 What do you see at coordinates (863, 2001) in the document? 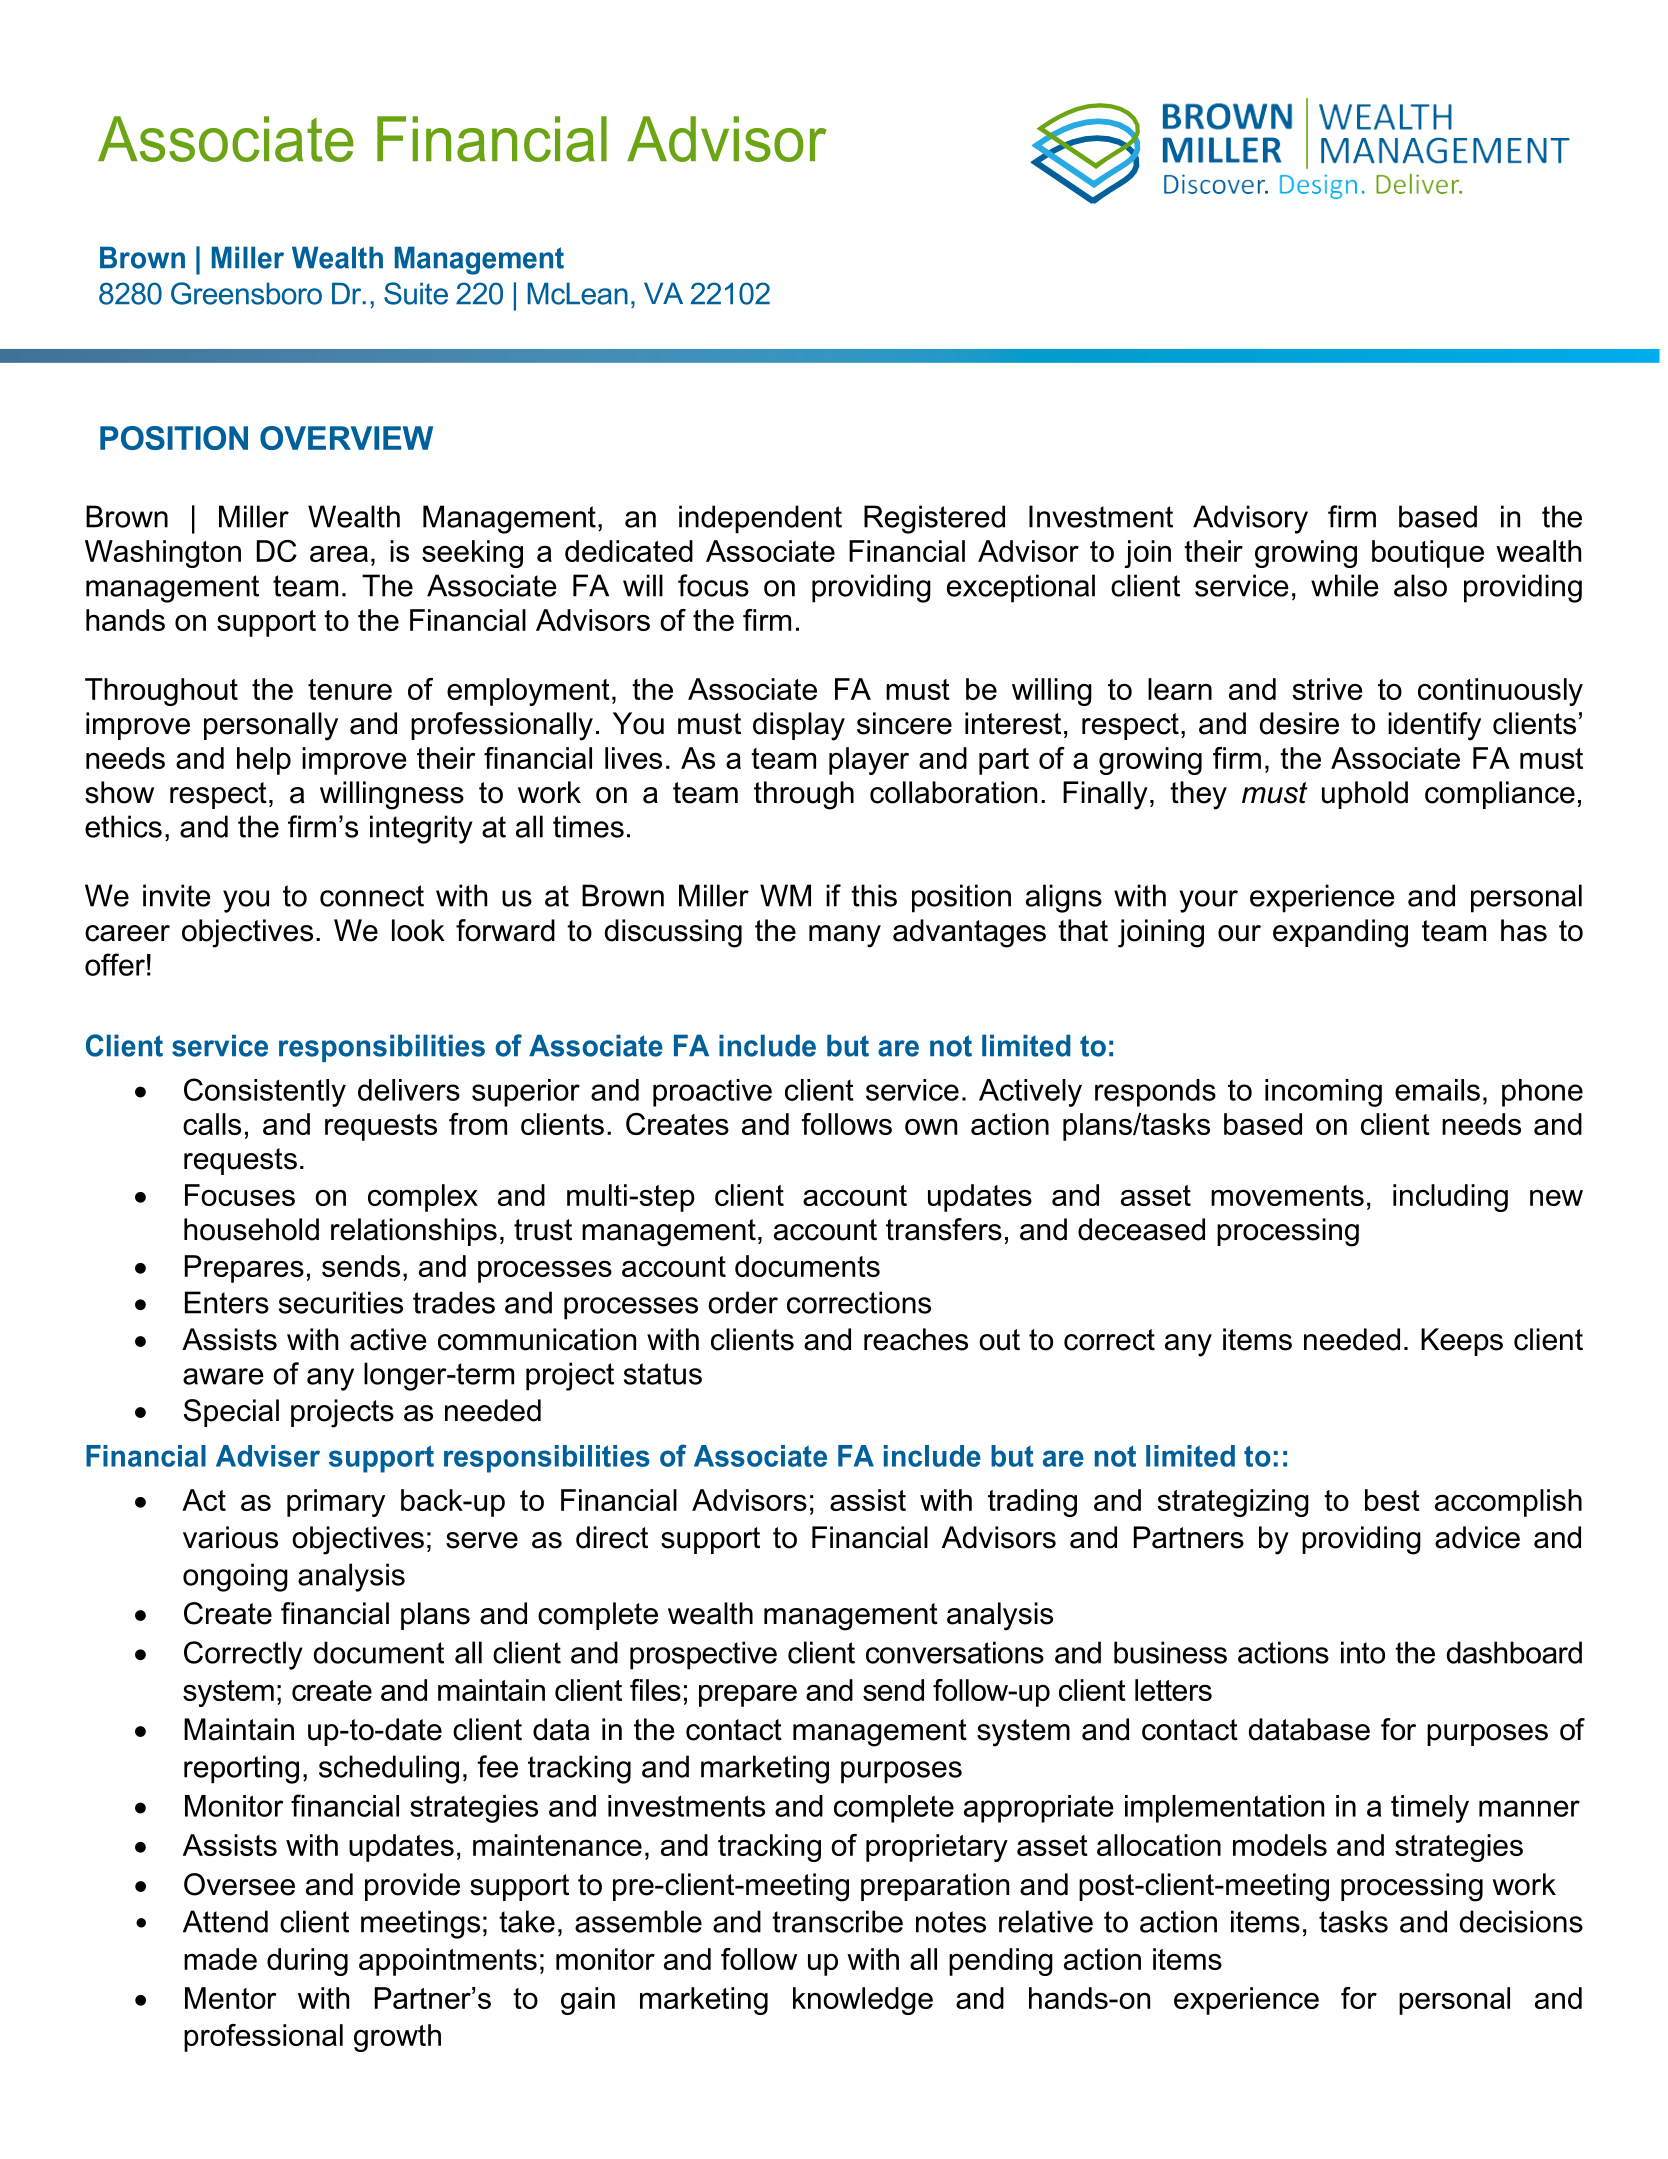
I see `knowledge` at bounding box center [863, 2001].
